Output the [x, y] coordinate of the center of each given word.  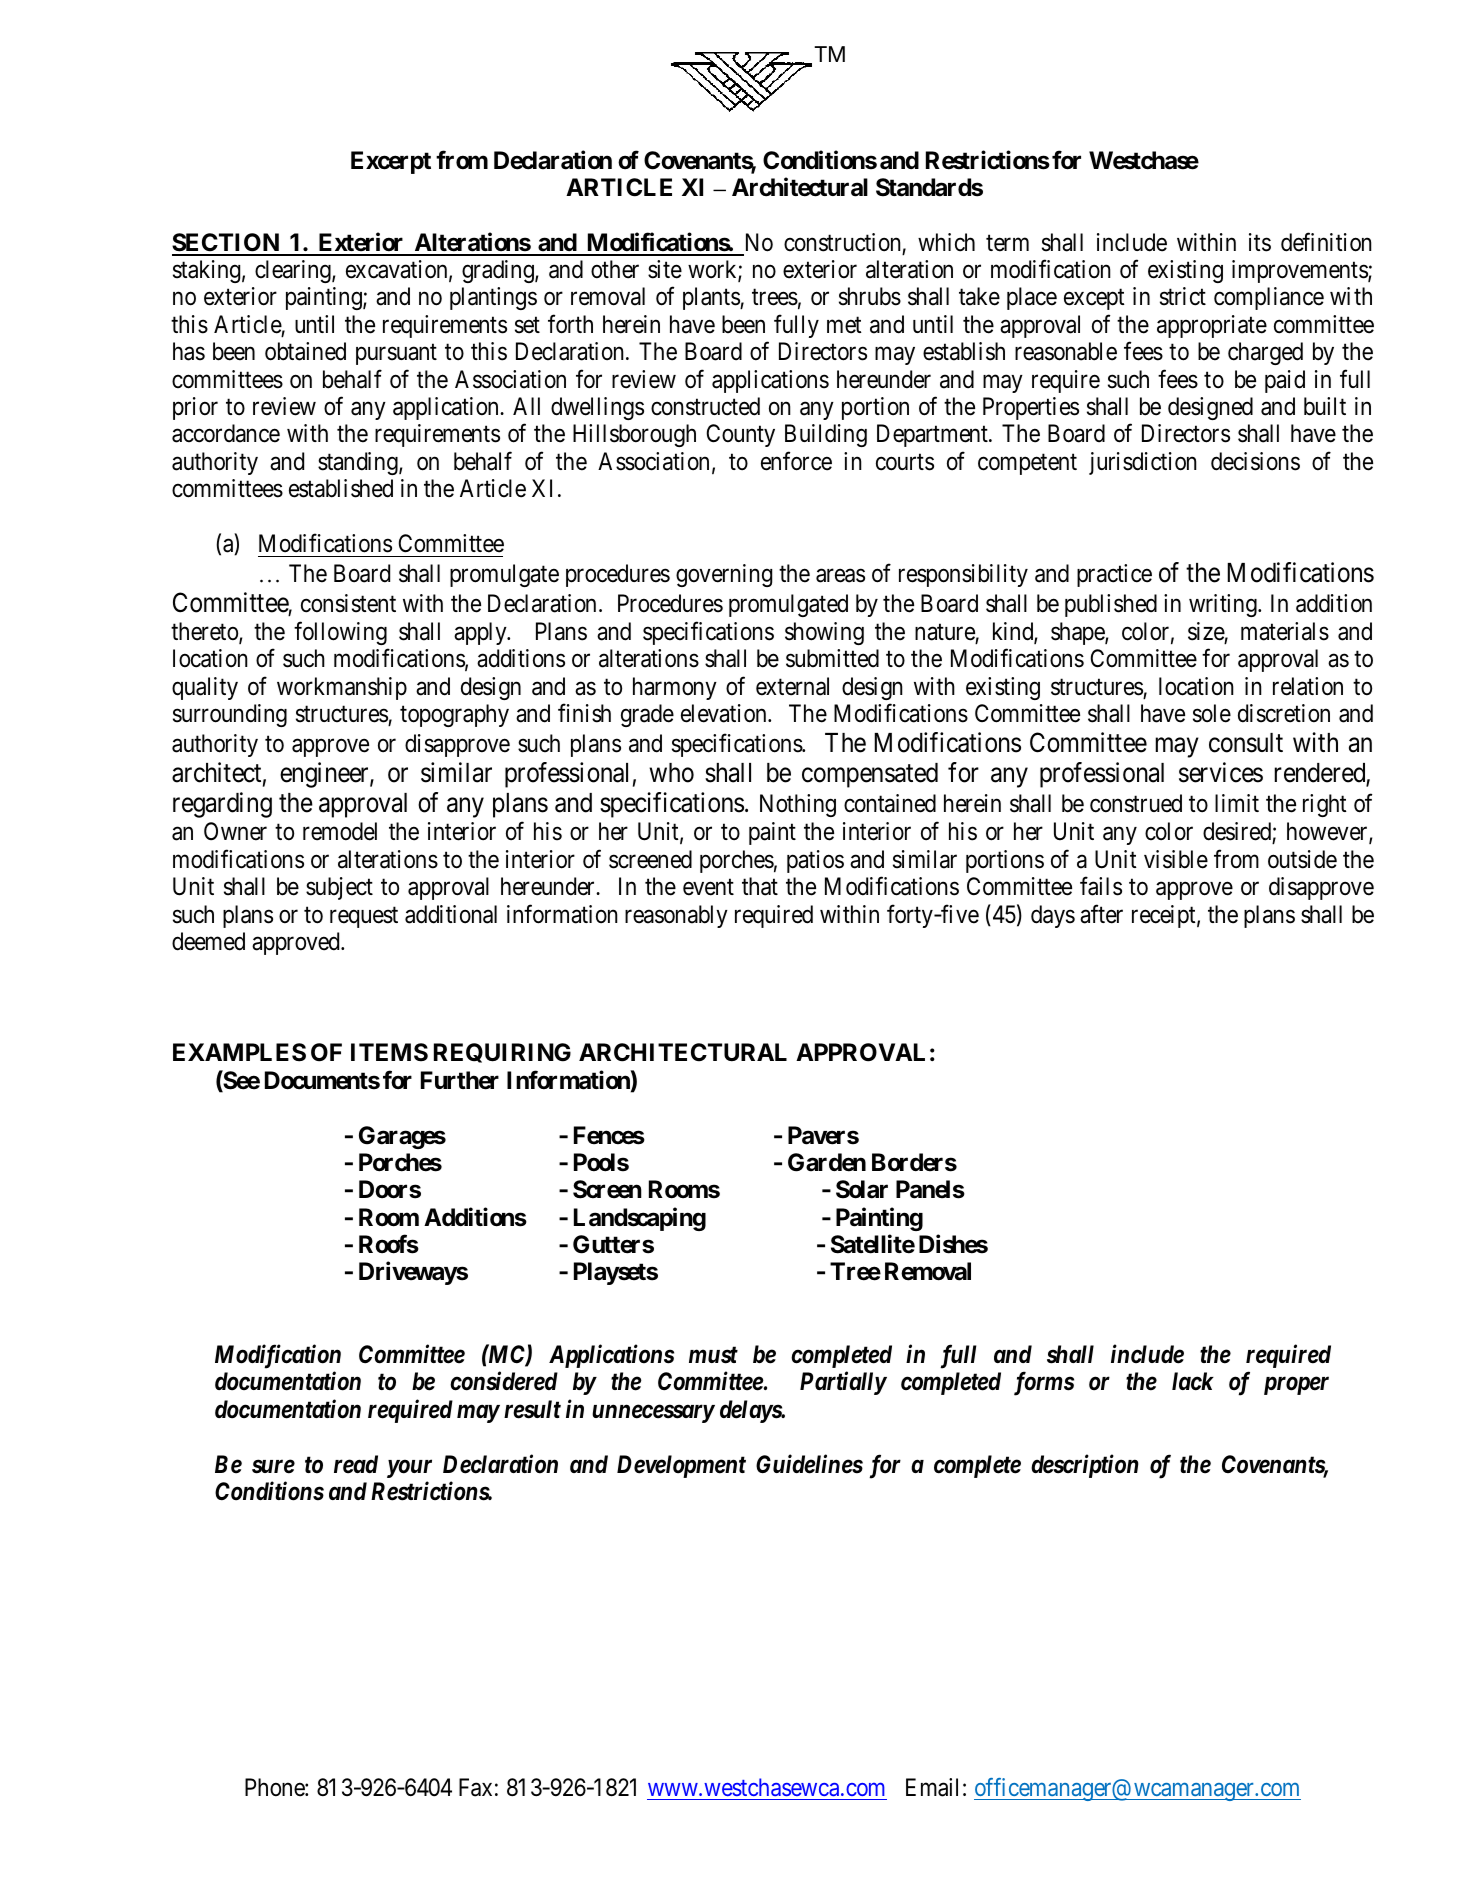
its [1260, 242]
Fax [475, 1787]
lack [1193, 1381]
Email [932, 1787]
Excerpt [391, 162]
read [356, 1464]
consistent [348, 603]
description [1085, 1466]
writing [1224, 605]
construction [842, 242]
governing [724, 575]
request [364, 917]
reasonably [676, 916]
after [1101, 914]
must [713, 1355]
